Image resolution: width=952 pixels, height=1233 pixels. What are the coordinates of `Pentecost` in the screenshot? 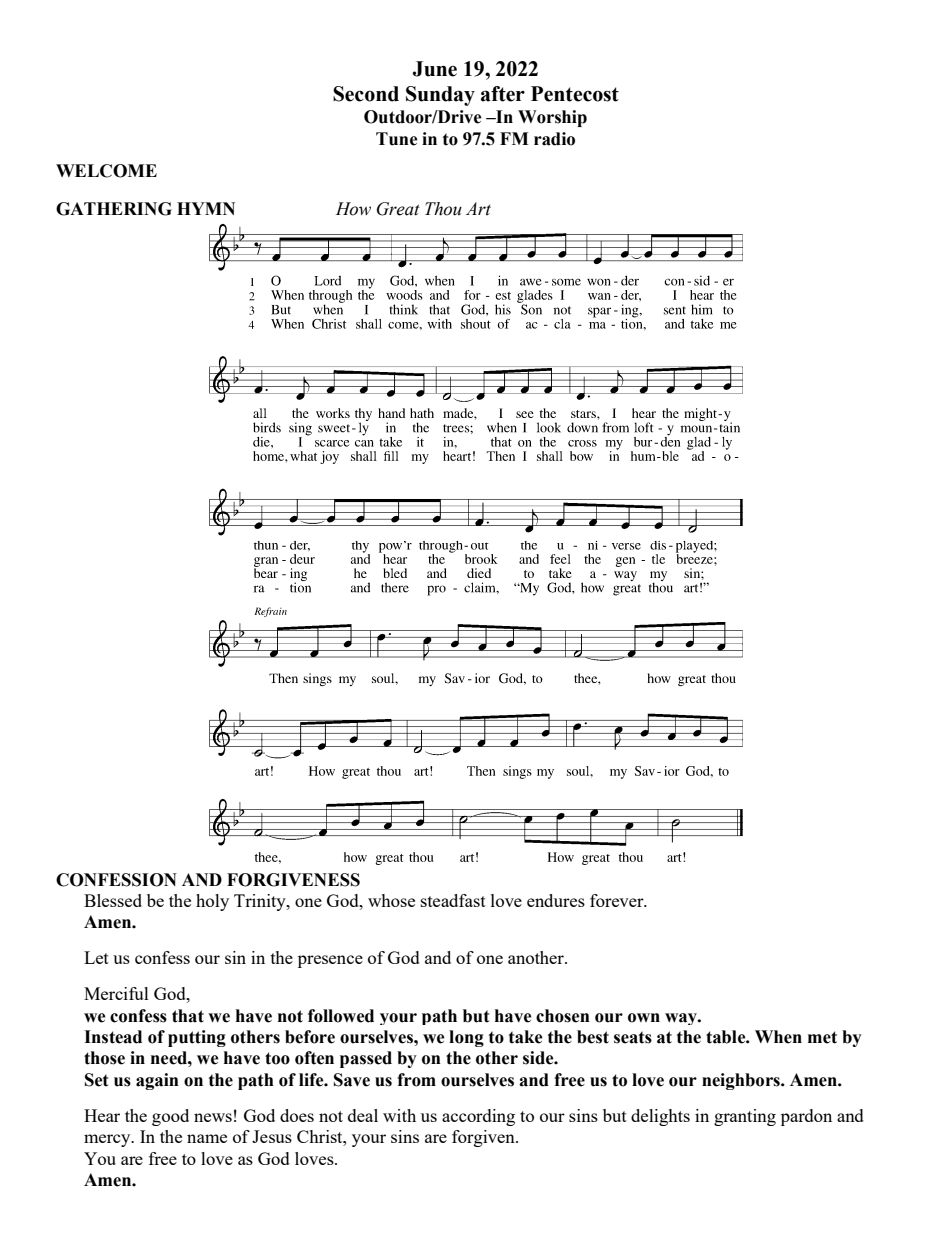 It's located at (575, 94).
